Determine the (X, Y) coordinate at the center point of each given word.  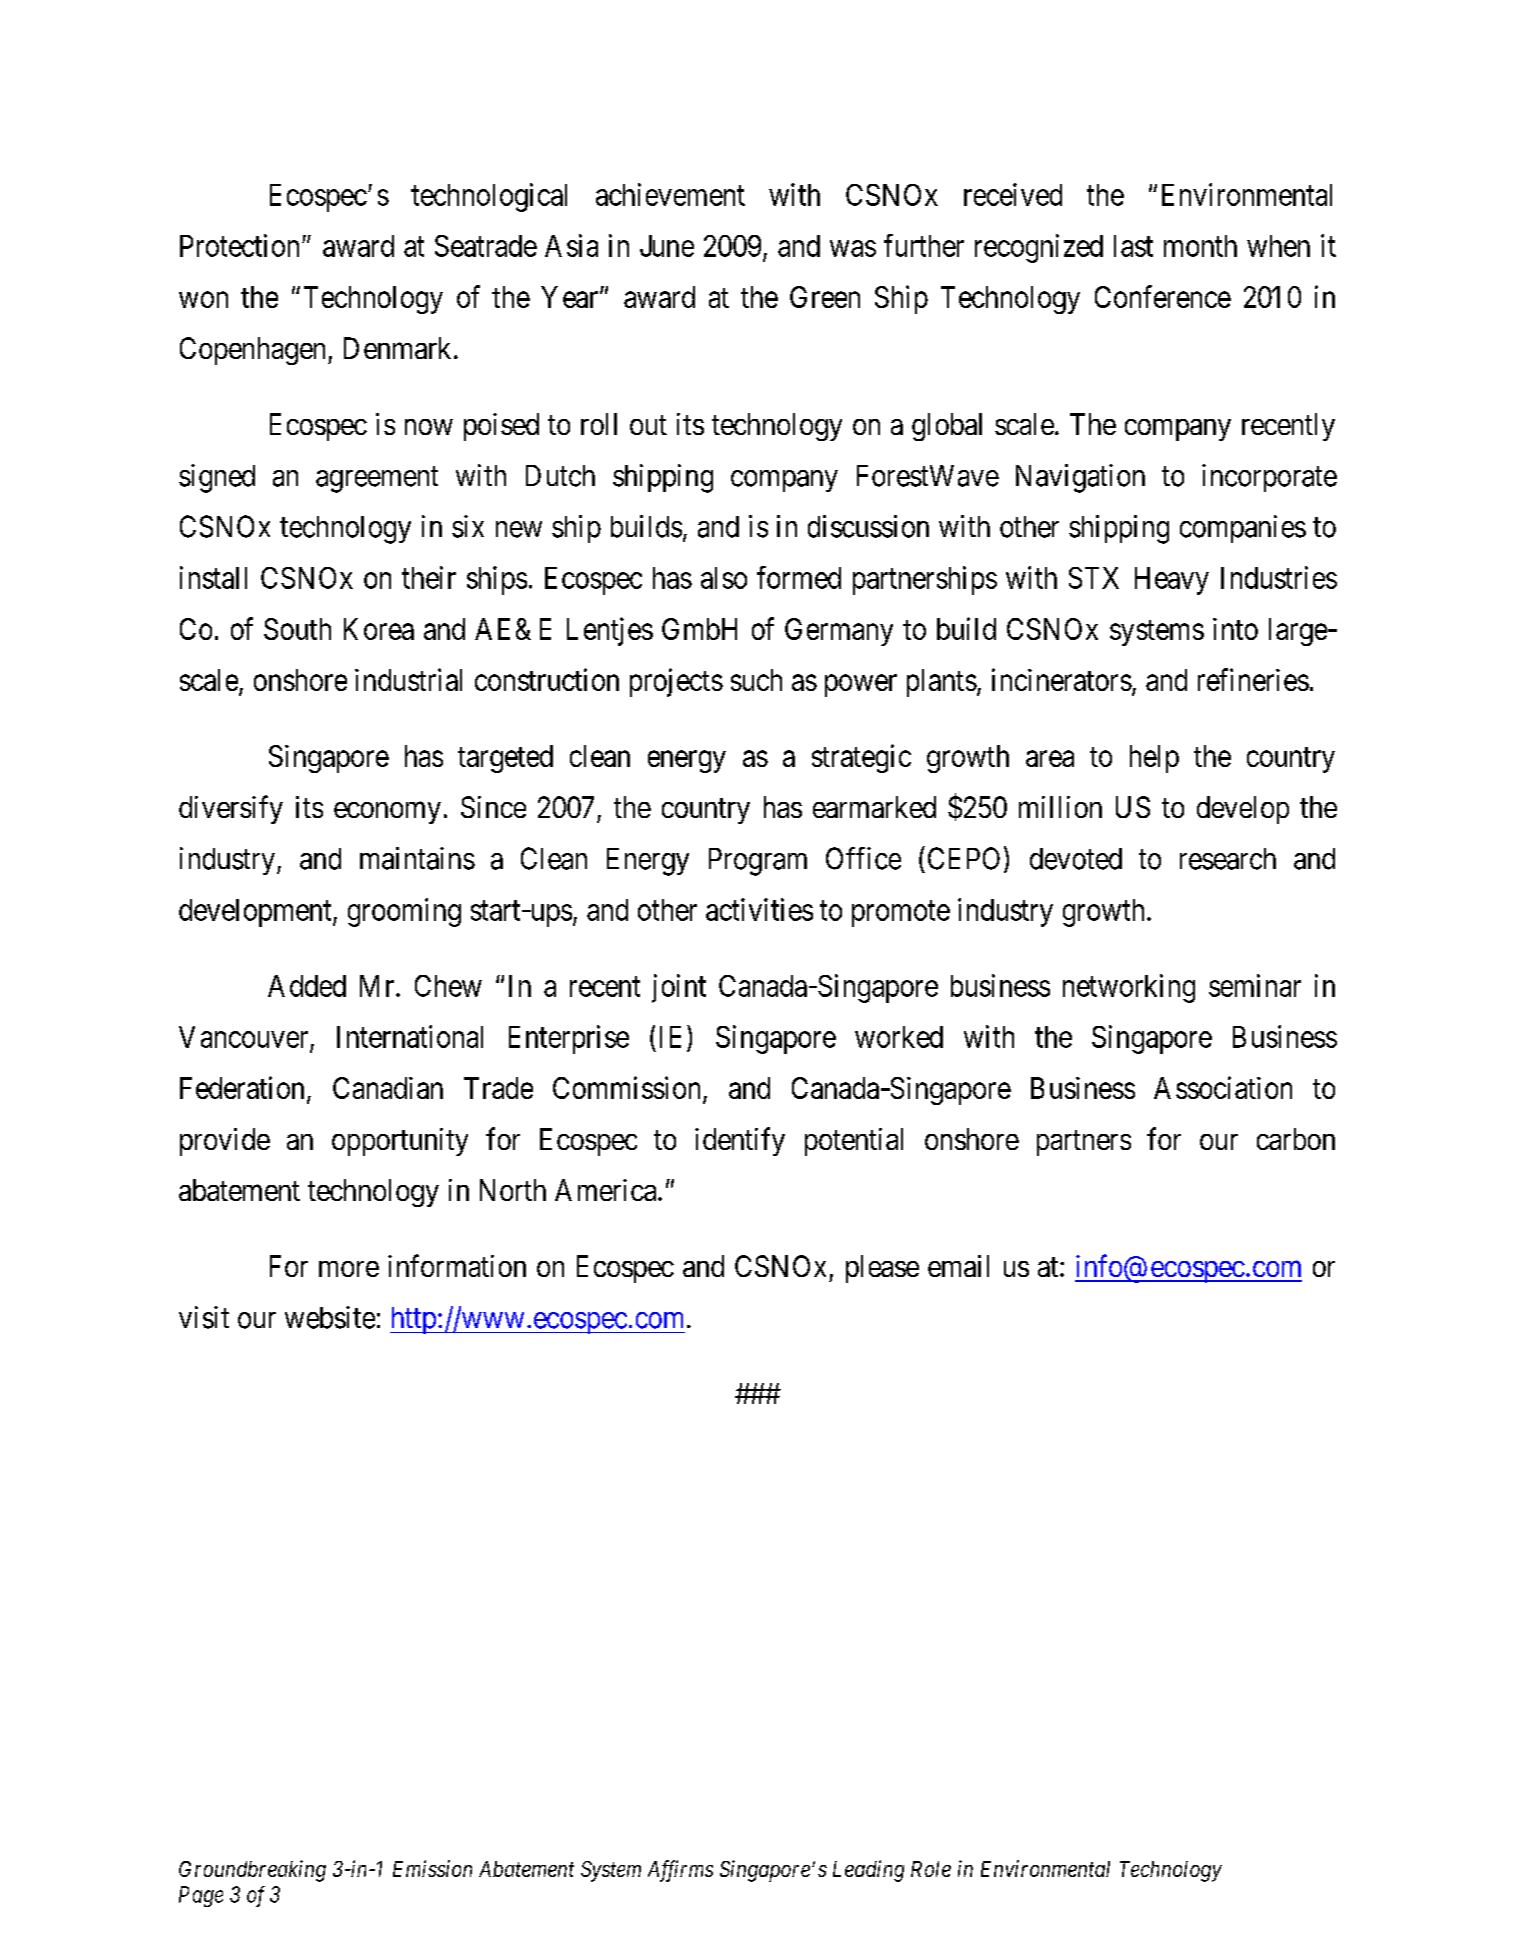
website (330, 1317)
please (882, 1269)
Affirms (680, 1871)
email (958, 1266)
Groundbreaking (252, 1871)
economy (387, 813)
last (1133, 246)
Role (931, 1869)
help (1154, 759)
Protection (239, 245)
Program (758, 862)
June (667, 246)
